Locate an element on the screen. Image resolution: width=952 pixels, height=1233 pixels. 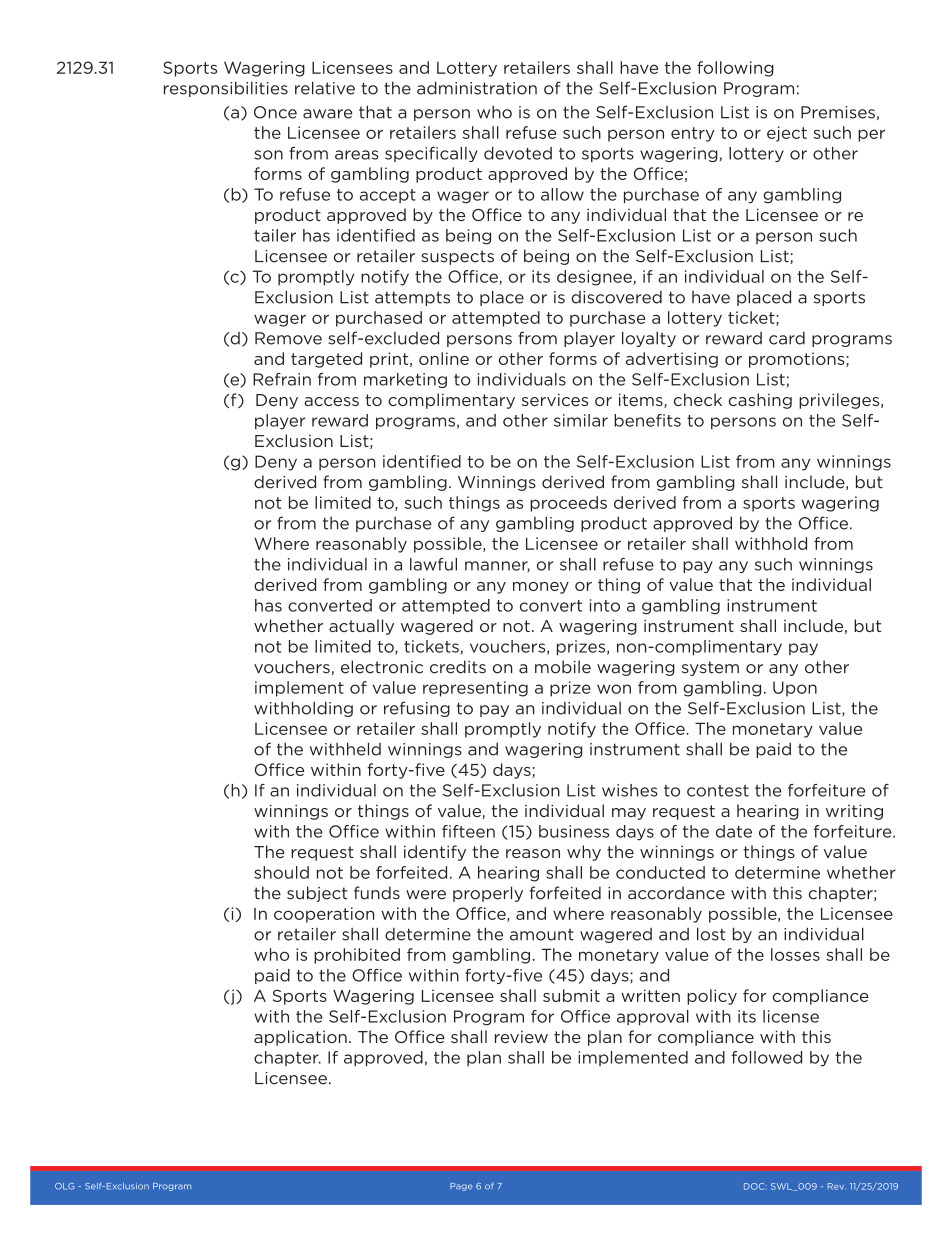
actually is located at coordinates (361, 627).
